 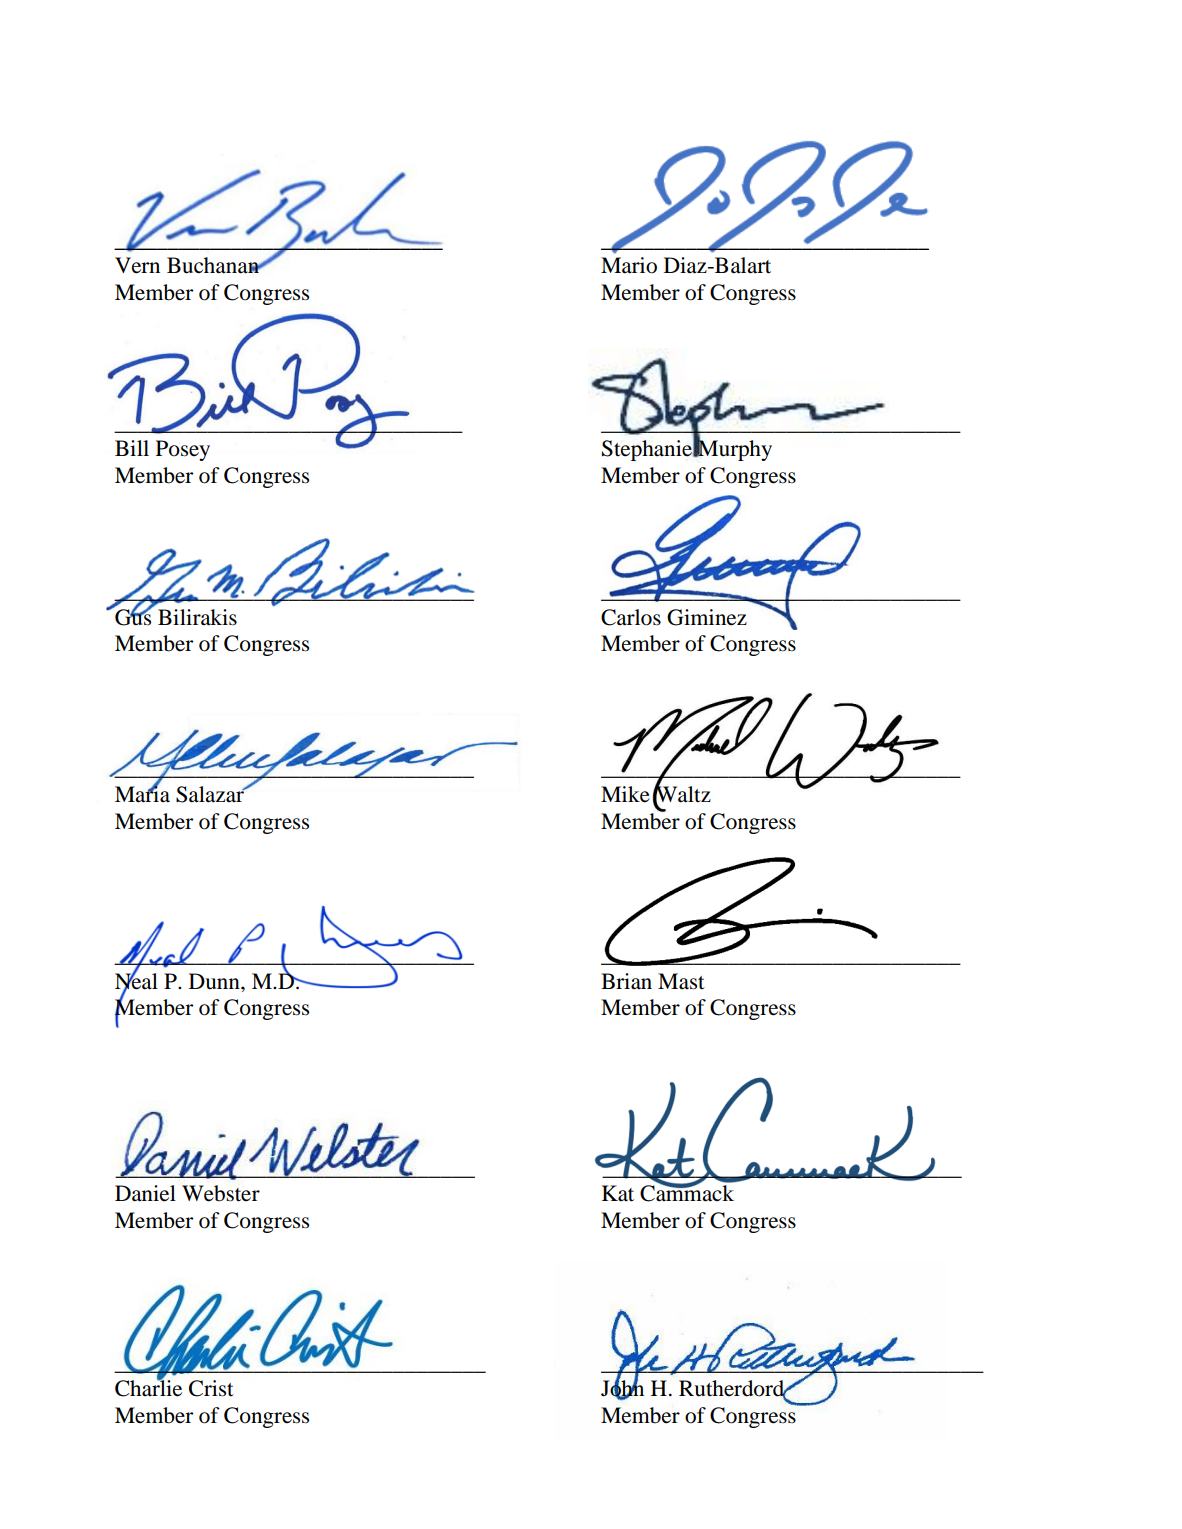 I want to click on Mike, so click(x=625, y=794).
